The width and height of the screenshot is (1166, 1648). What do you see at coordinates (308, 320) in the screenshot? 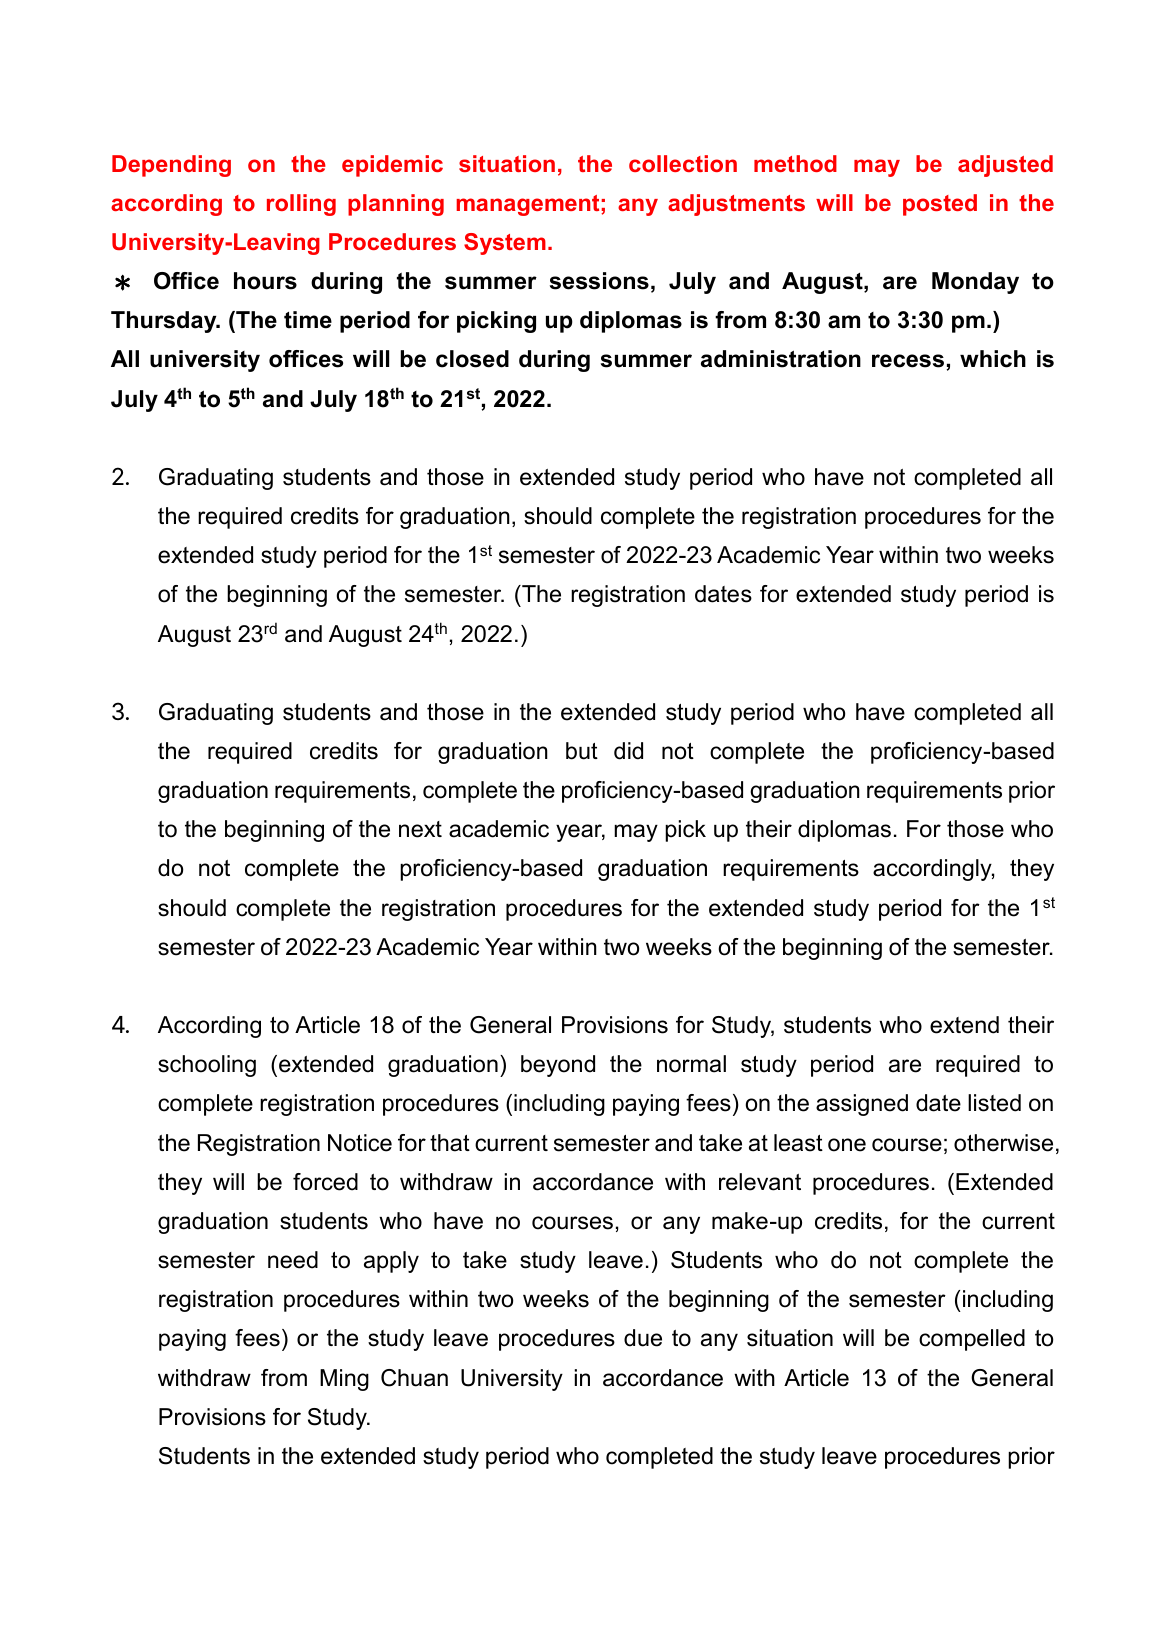
I see `time` at bounding box center [308, 320].
